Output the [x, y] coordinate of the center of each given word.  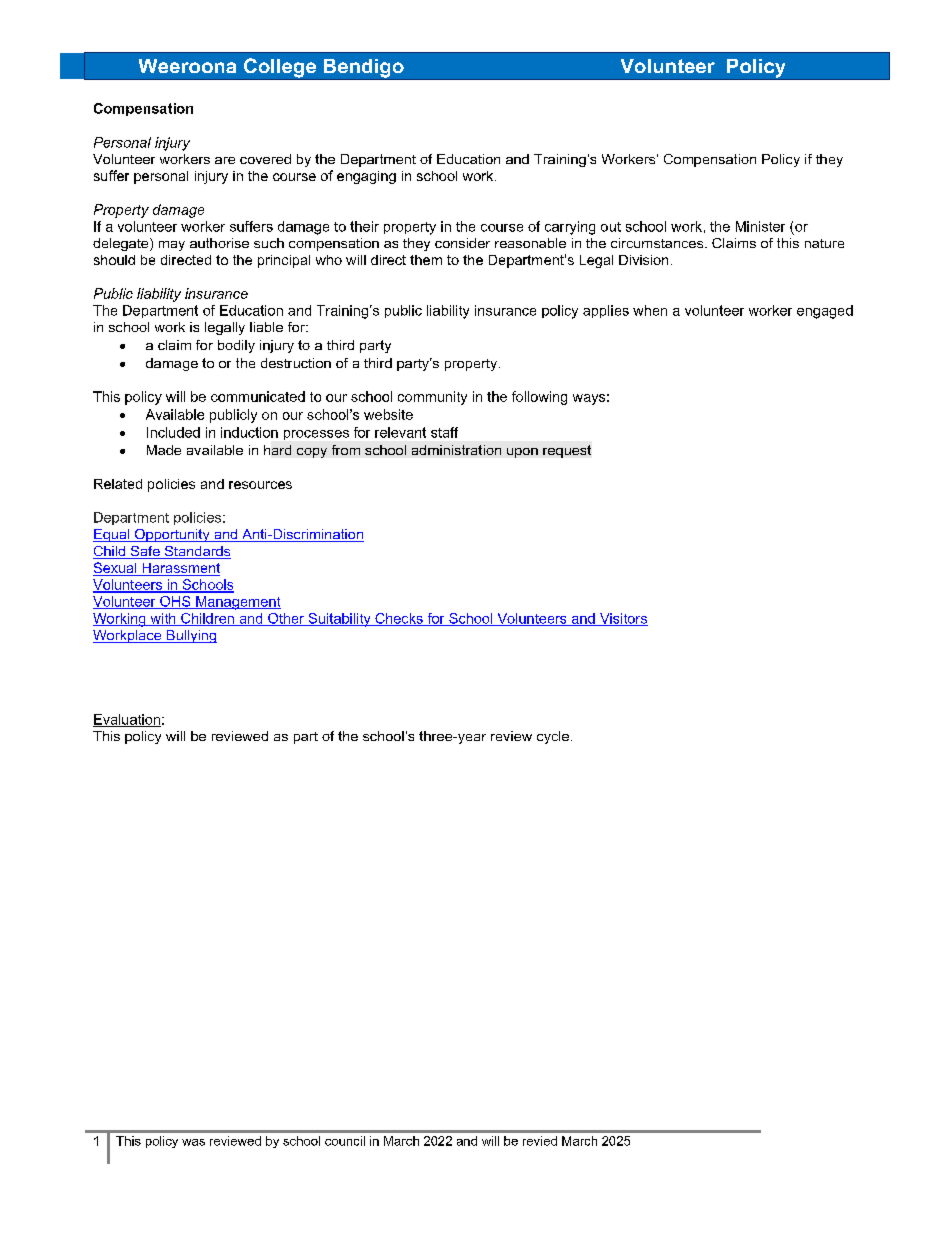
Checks [399, 619]
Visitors [623, 619]
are [225, 160]
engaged [825, 312]
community [432, 398]
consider [462, 243]
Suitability [339, 620]
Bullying [190, 636]
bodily [236, 346]
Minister [760, 226]
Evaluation [127, 720]
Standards [197, 552]
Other [286, 619]
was [193, 1142]
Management [237, 603]
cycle [553, 737]
